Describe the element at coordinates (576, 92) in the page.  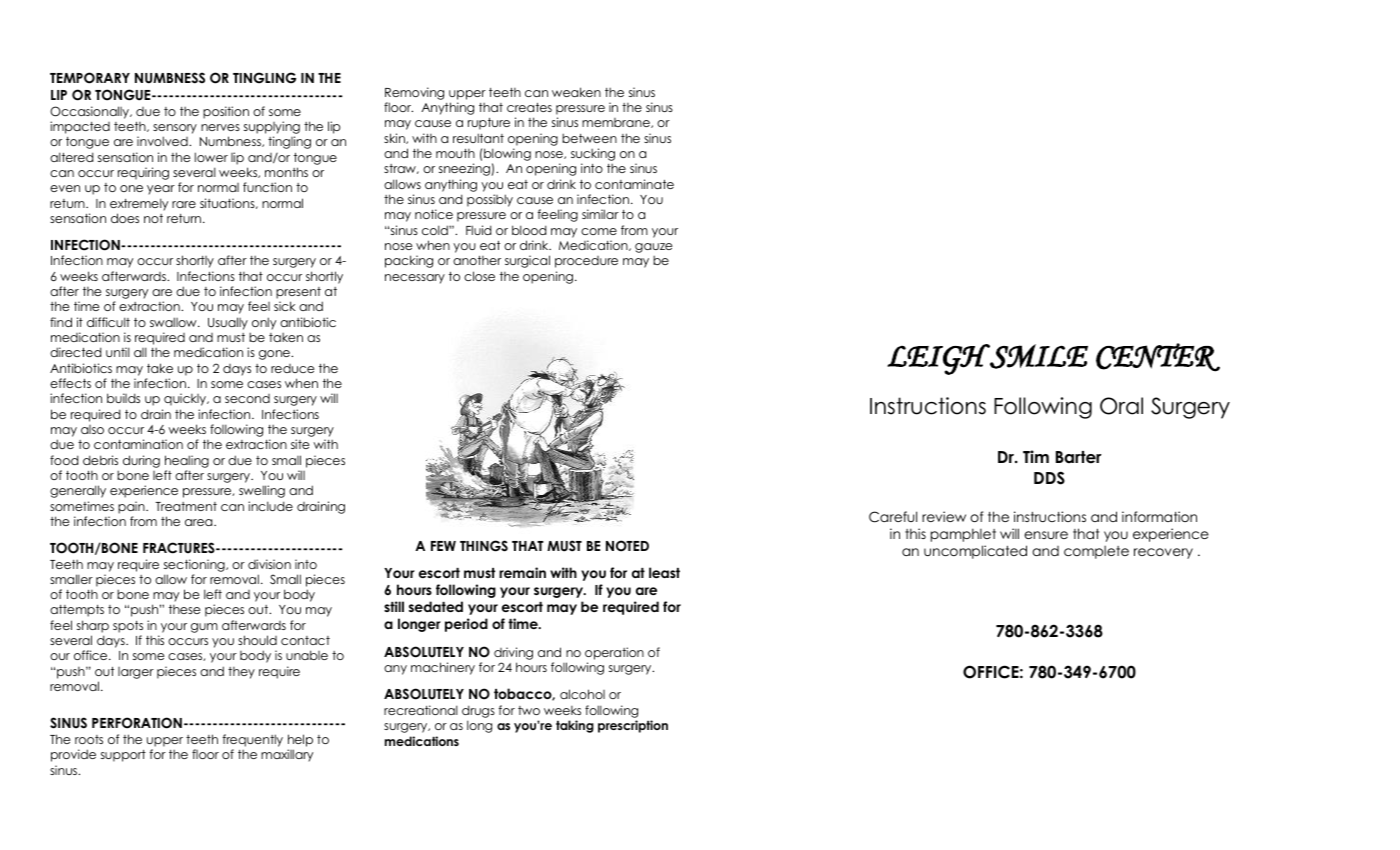
I see `weaken` at that location.
